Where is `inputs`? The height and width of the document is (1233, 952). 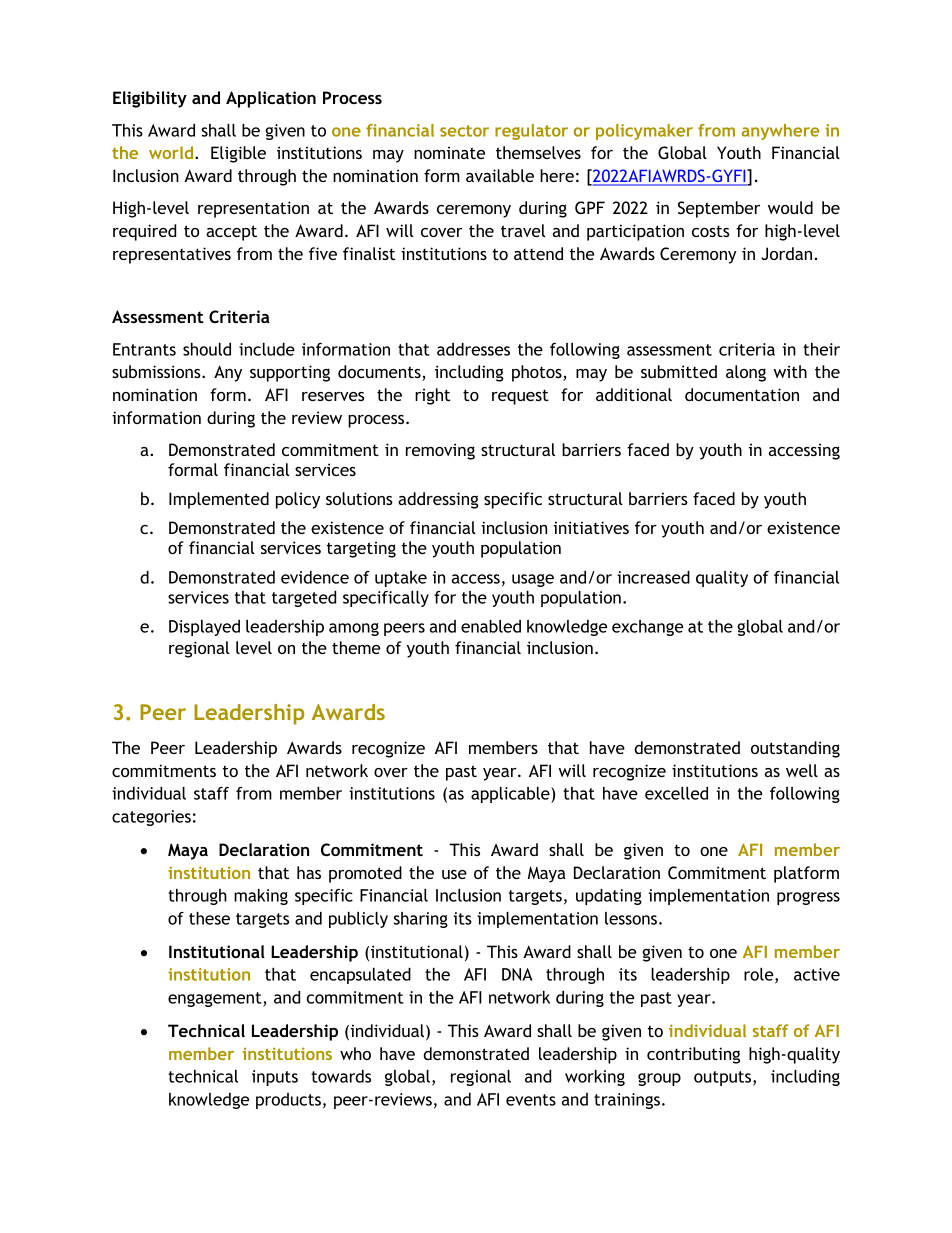
inputs is located at coordinates (275, 1078).
